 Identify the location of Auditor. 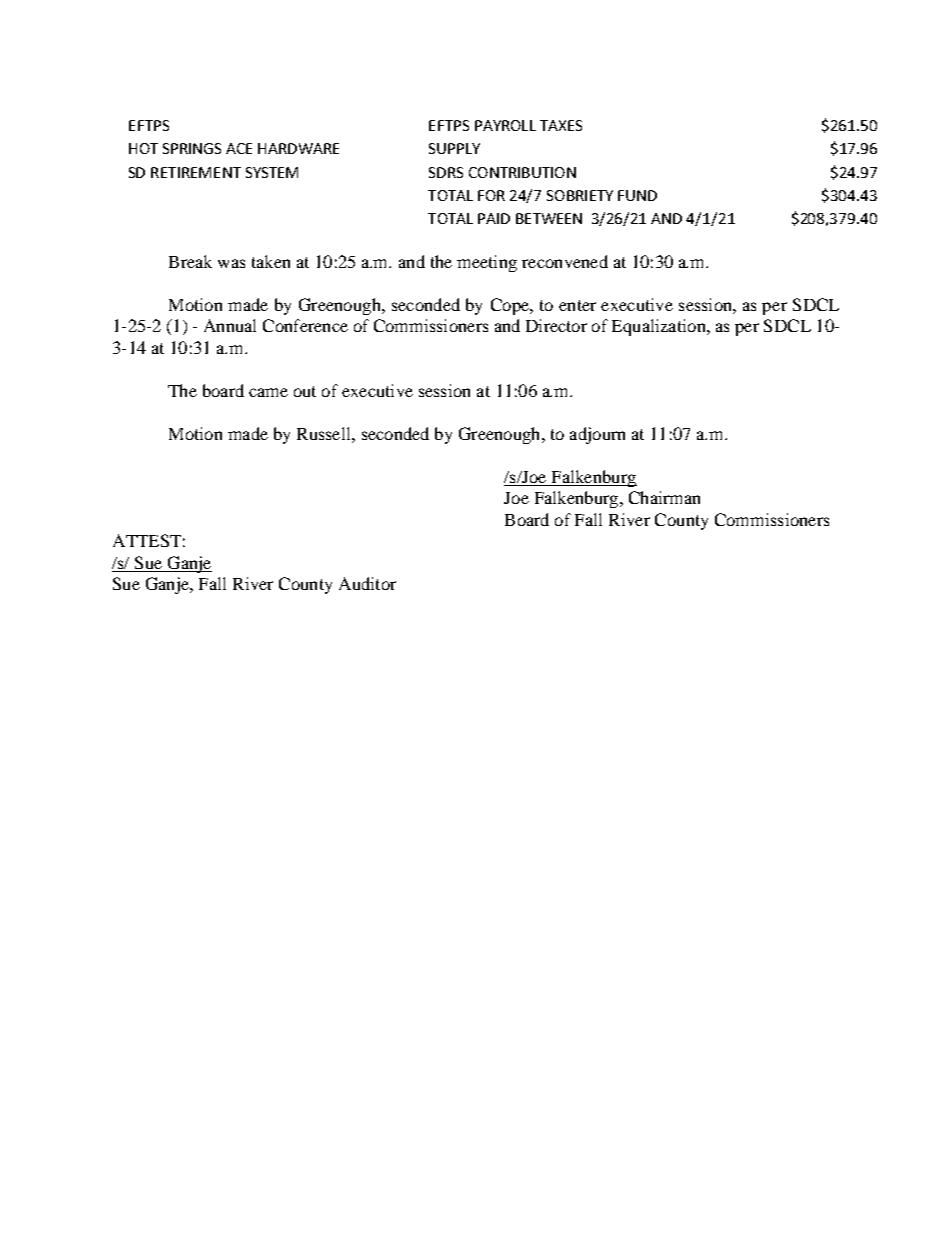
(367, 583).
